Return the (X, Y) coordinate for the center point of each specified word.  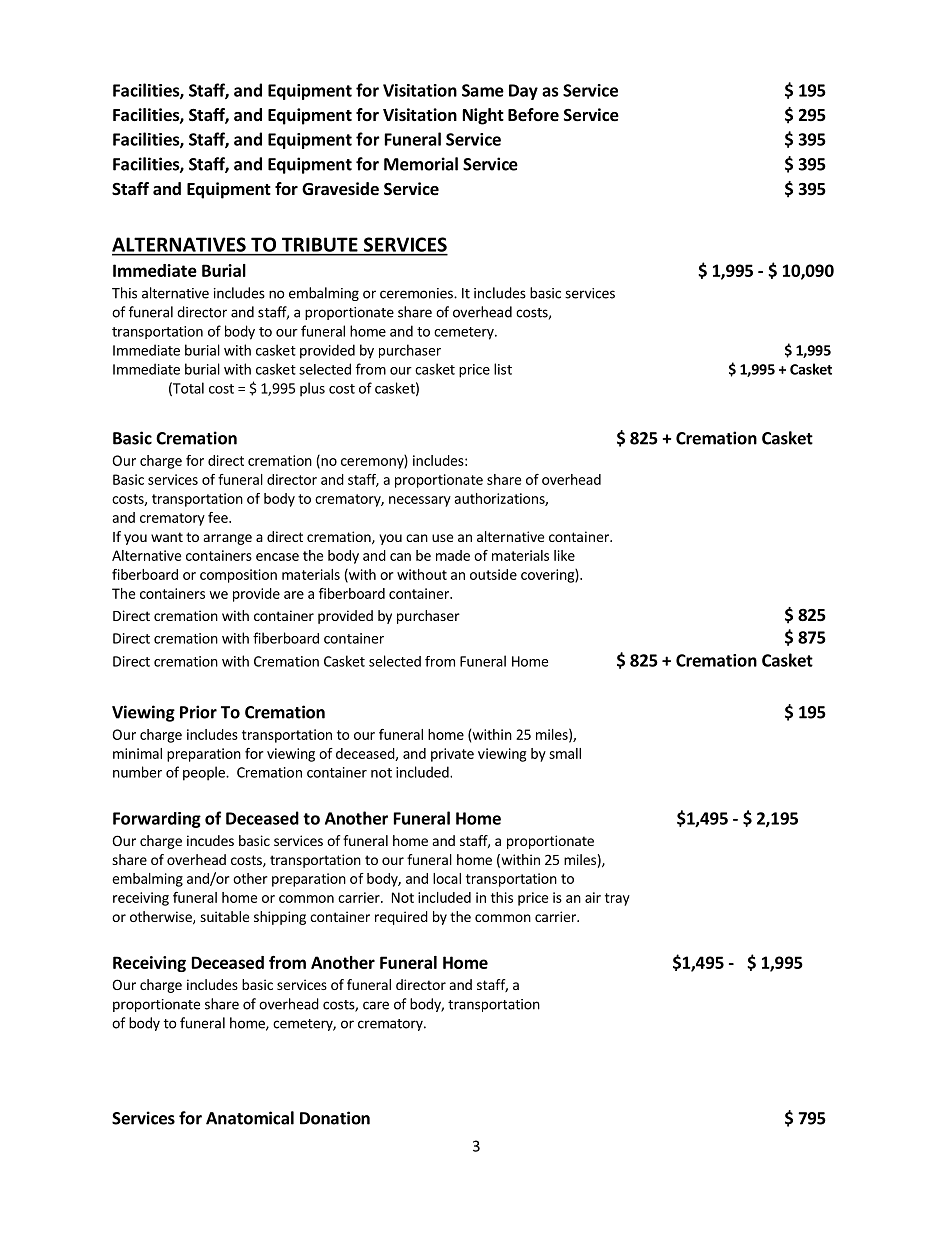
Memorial (421, 164)
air (593, 897)
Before (533, 115)
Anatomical (250, 1118)
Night (483, 116)
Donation (335, 1118)
